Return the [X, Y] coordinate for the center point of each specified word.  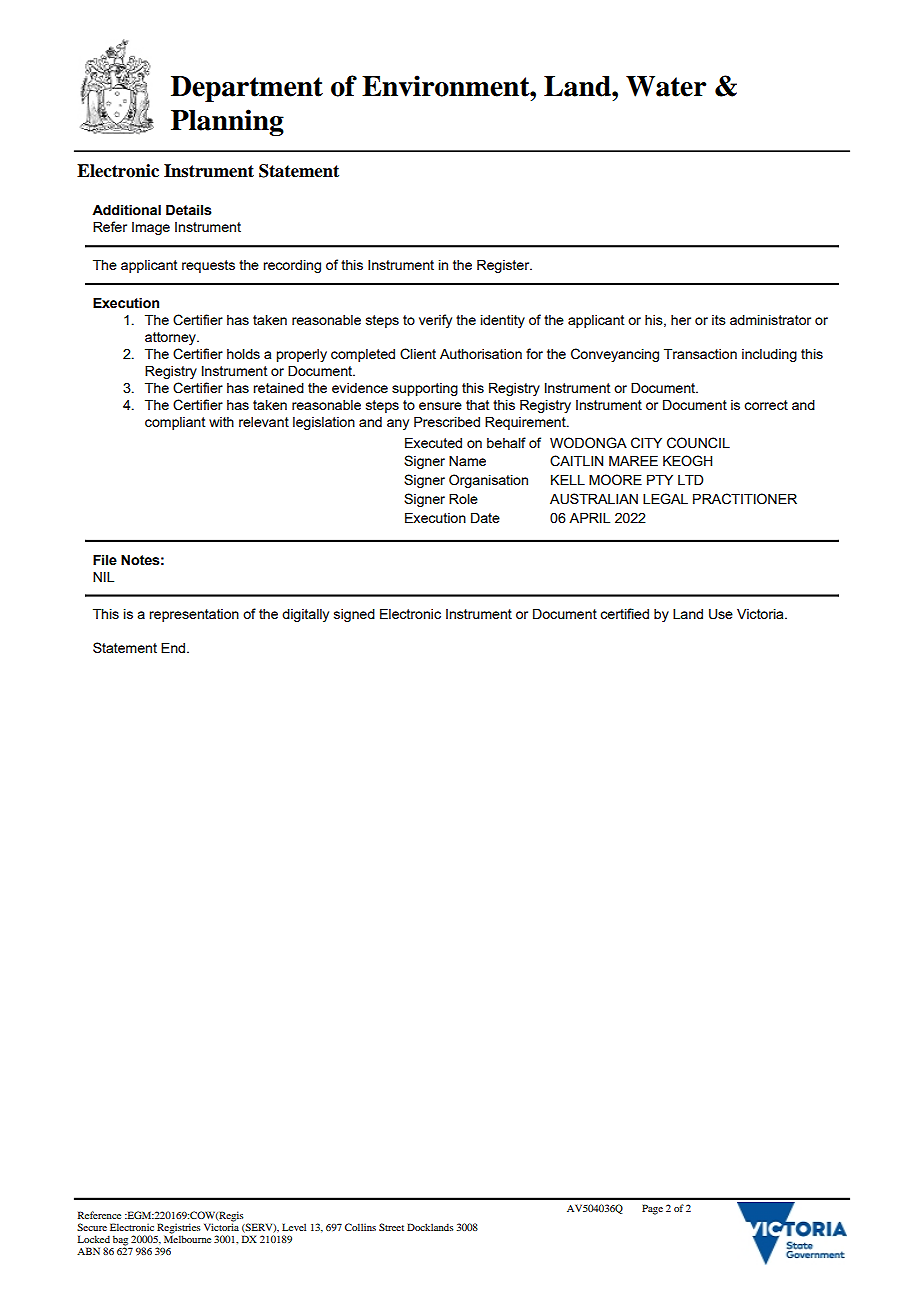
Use [721, 614]
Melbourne [187, 1238]
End [174, 647]
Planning [227, 122]
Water [666, 86]
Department [247, 89]
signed [354, 615]
